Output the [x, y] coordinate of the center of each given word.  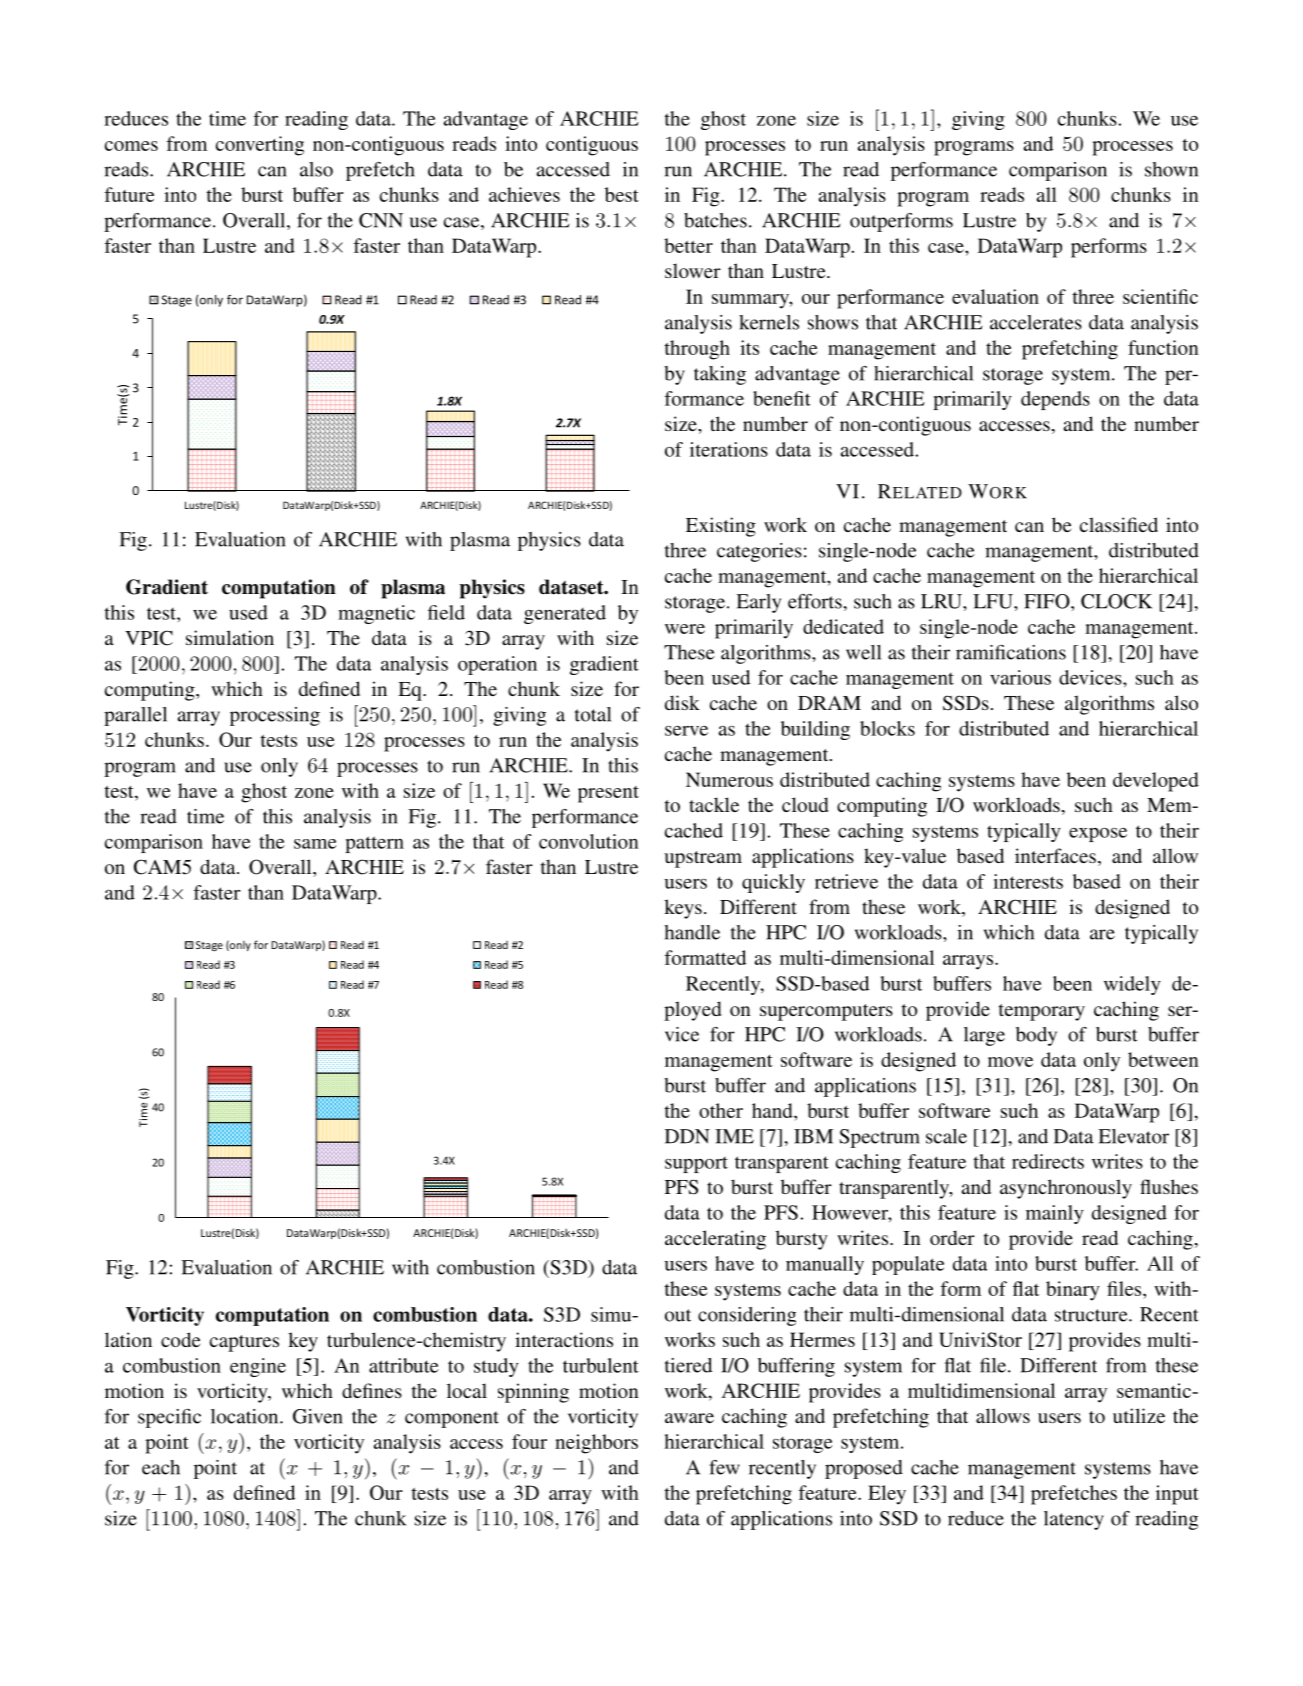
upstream [703, 859]
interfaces [1055, 855]
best [622, 194]
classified [1119, 524]
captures [244, 1343]
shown [1171, 169]
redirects [1048, 1161]
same [315, 844]
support [696, 1165]
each [161, 1467]
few [724, 1467]
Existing [721, 527]
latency [1074, 1520]
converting [260, 146]
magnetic [376, 614]
